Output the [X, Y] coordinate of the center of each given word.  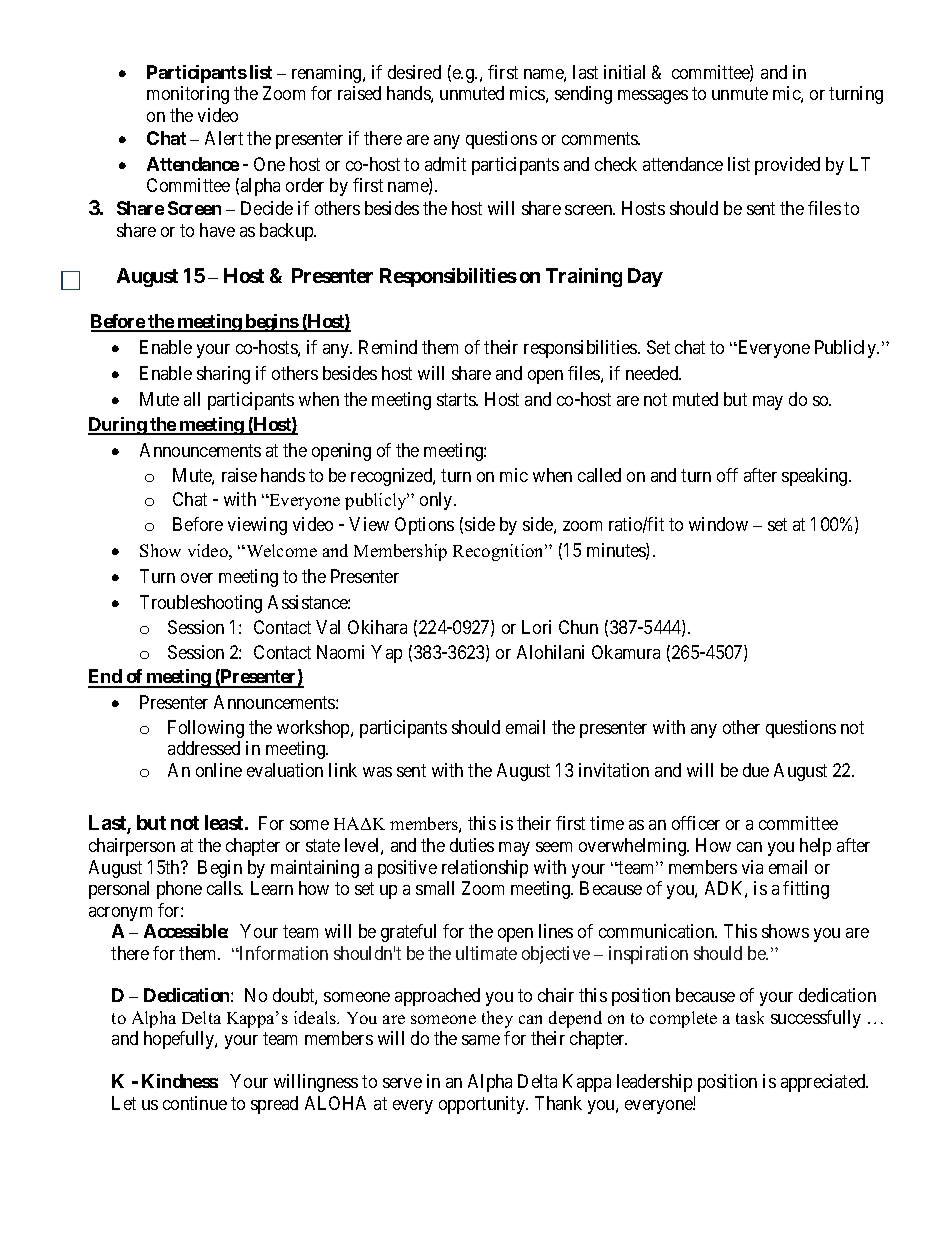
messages [653, 97]
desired [414, 72]
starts [457, 399]
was [377, 772]
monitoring [188, 95]
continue [195, 1103]
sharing [223, 375]
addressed [204, 748]
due [756, 770]
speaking [816, 477]
